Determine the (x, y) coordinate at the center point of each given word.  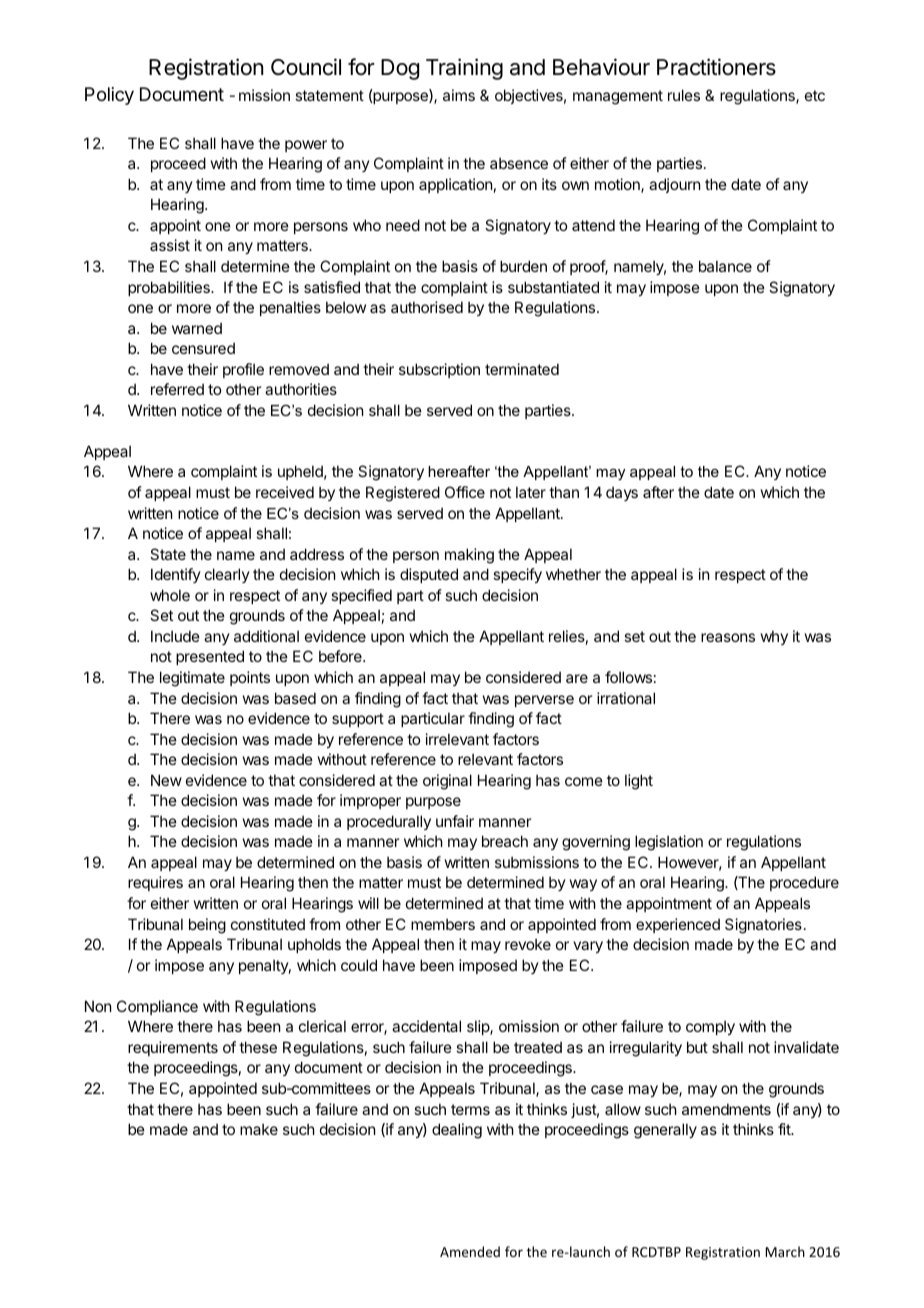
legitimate (192, 679)
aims (459, 95)
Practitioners (716, 67)
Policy (109, 96)
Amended (470, 1251)
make (259, 1129)
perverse (544, 701)
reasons (728, 637)
